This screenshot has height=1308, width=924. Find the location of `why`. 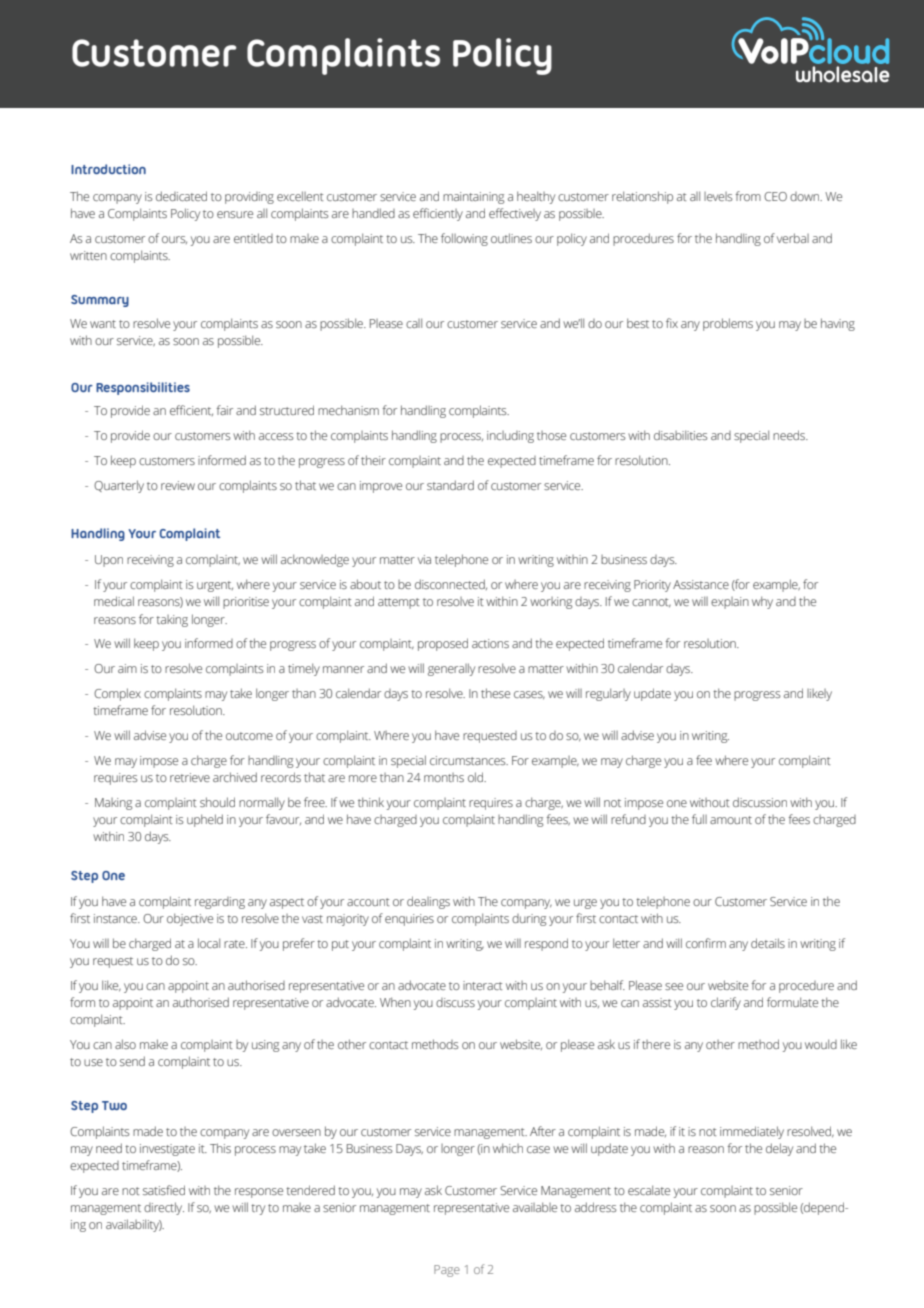

why is located at coordinates (762, 602).
